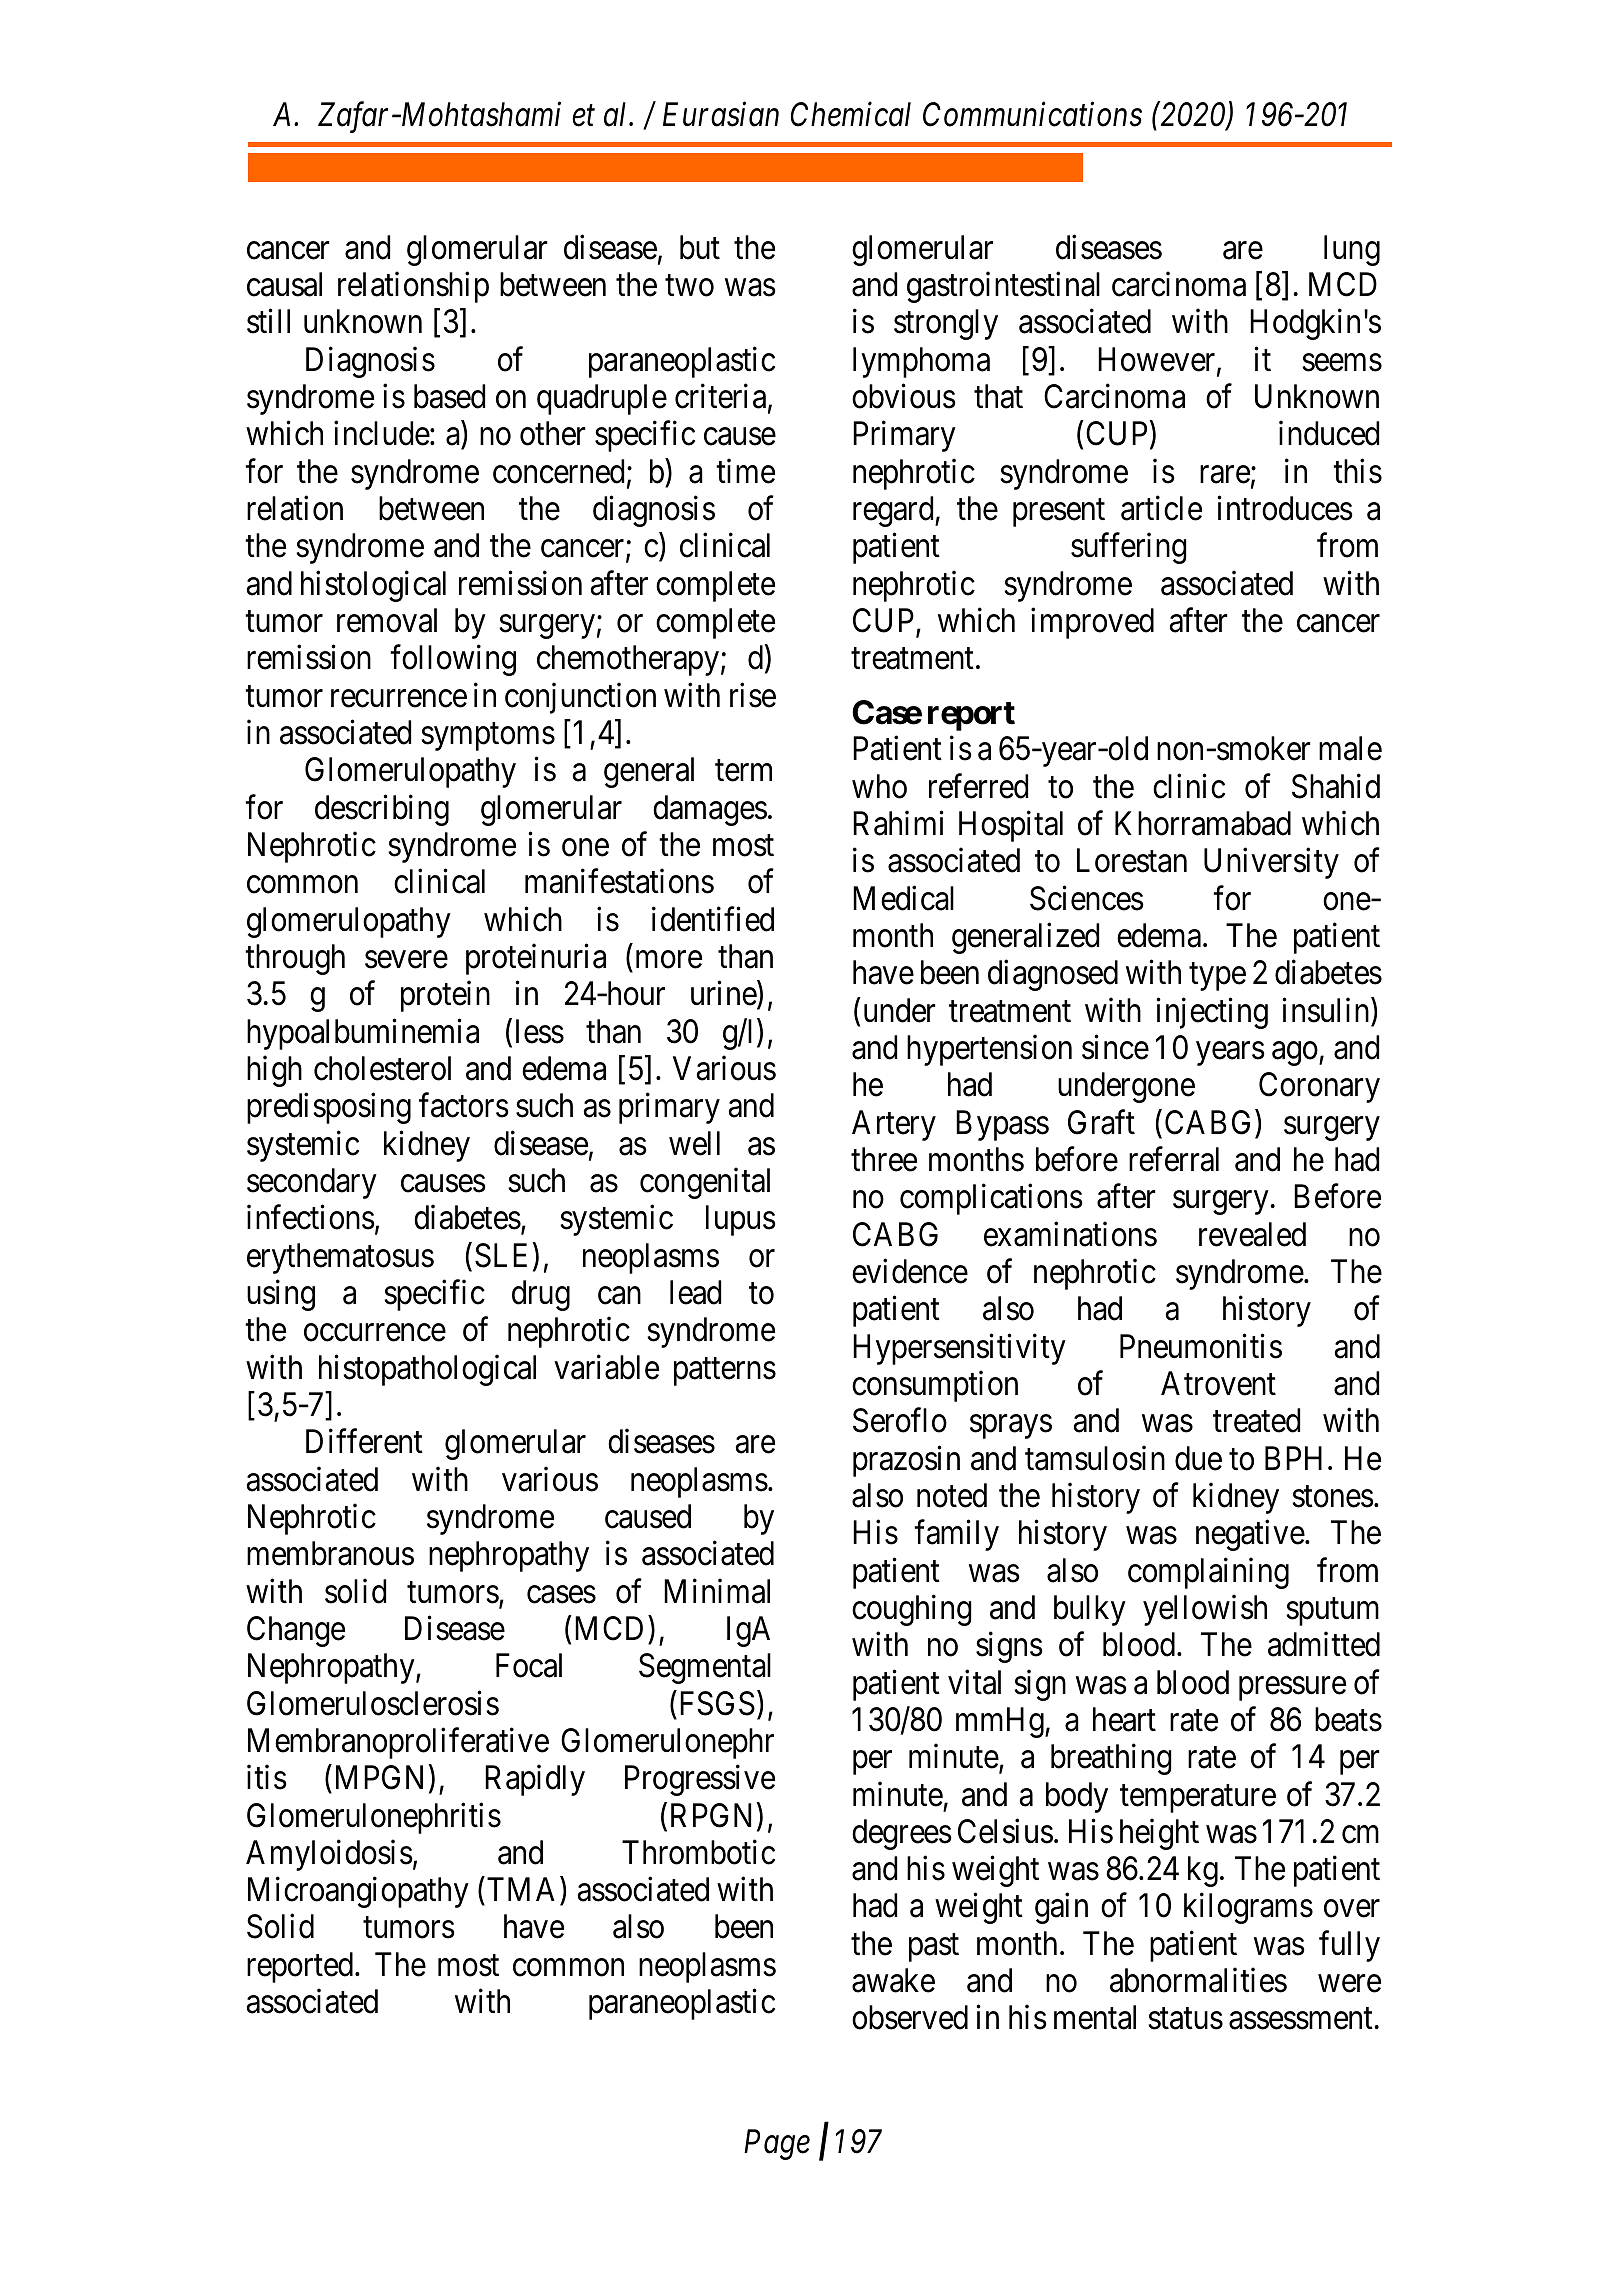  I want to click on patterns, so click(725, 1372).
